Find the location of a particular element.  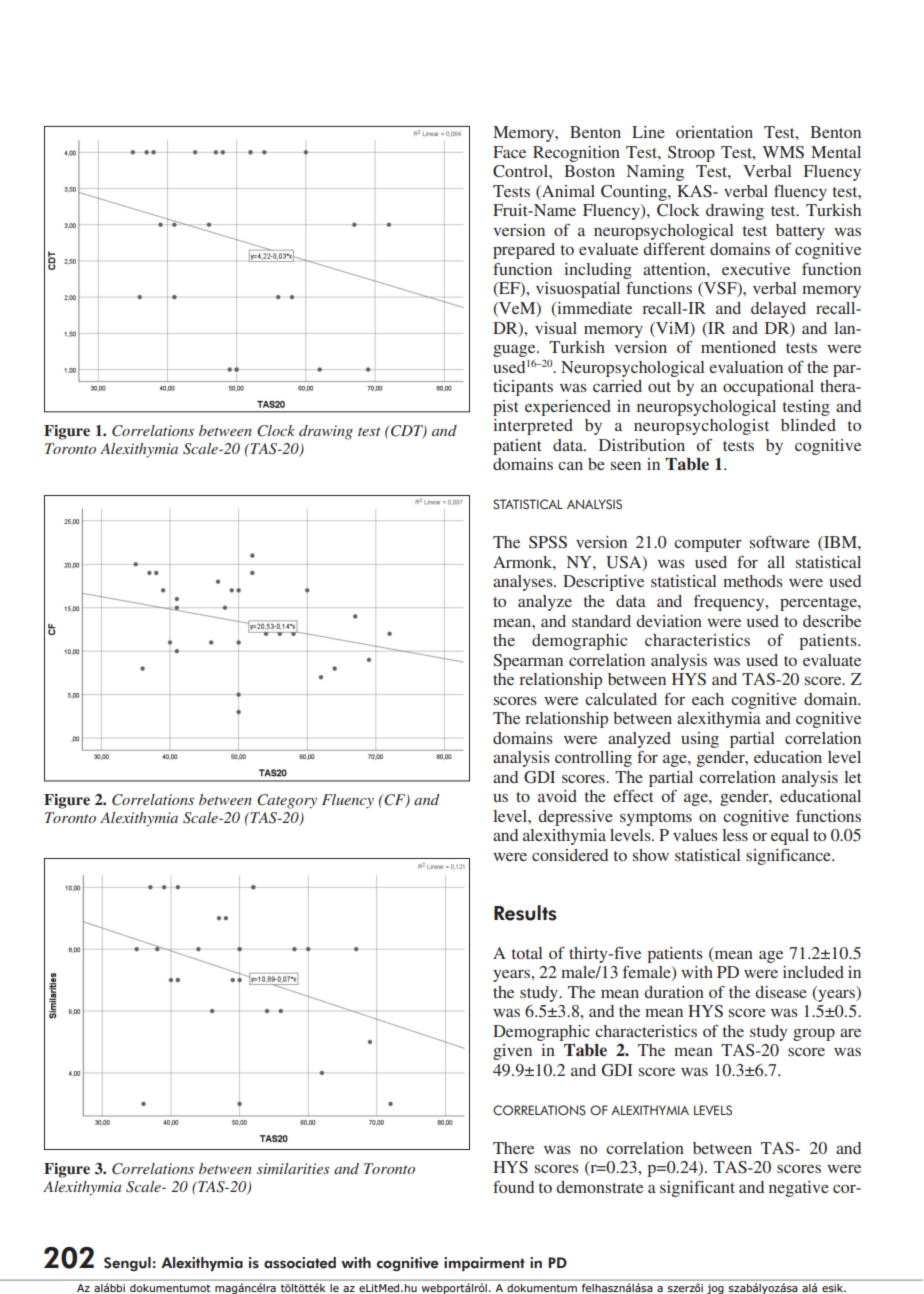

WMS is located at coordinates (783, 152).
